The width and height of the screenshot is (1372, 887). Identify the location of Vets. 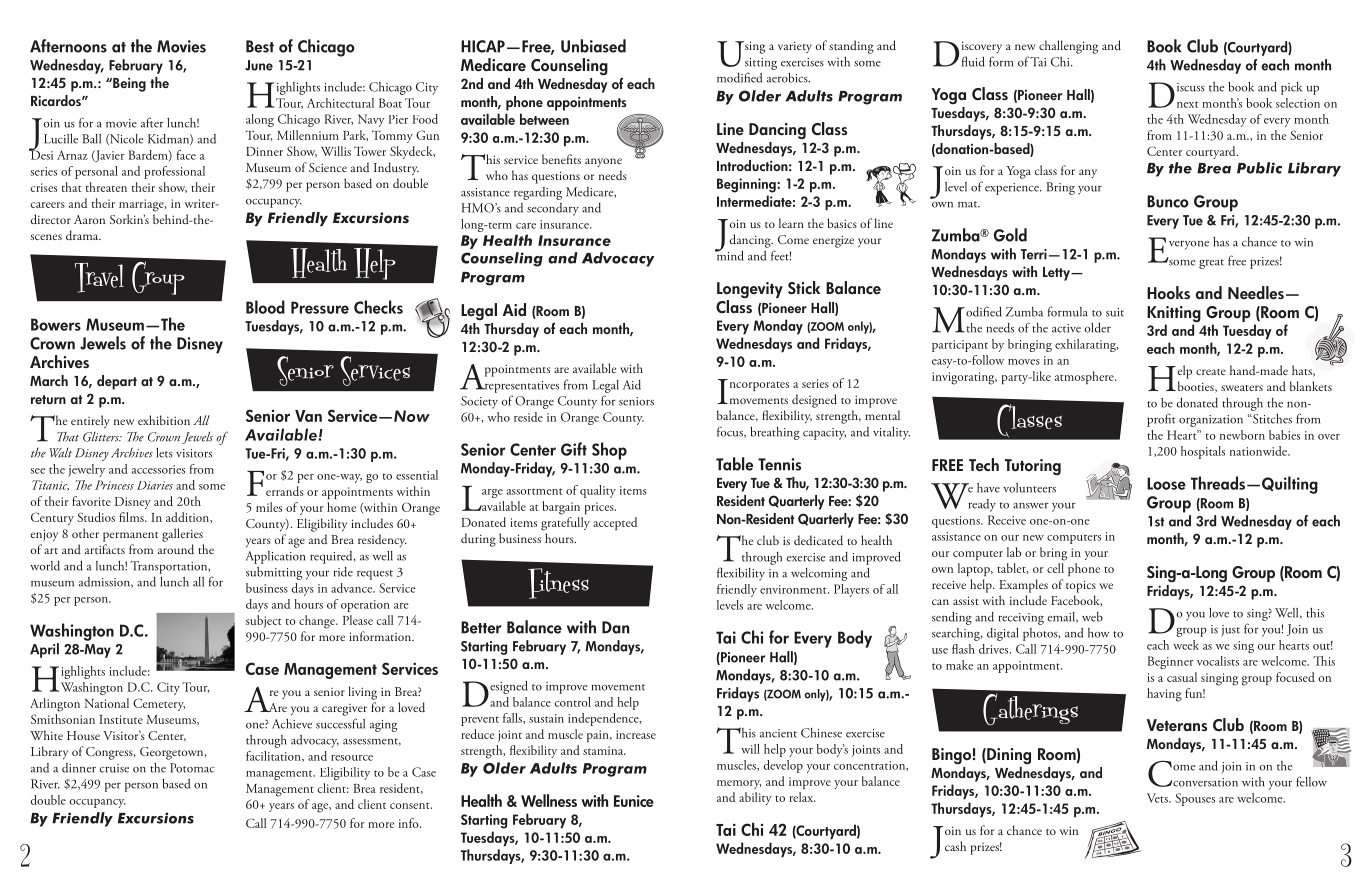
(1158, 798).
